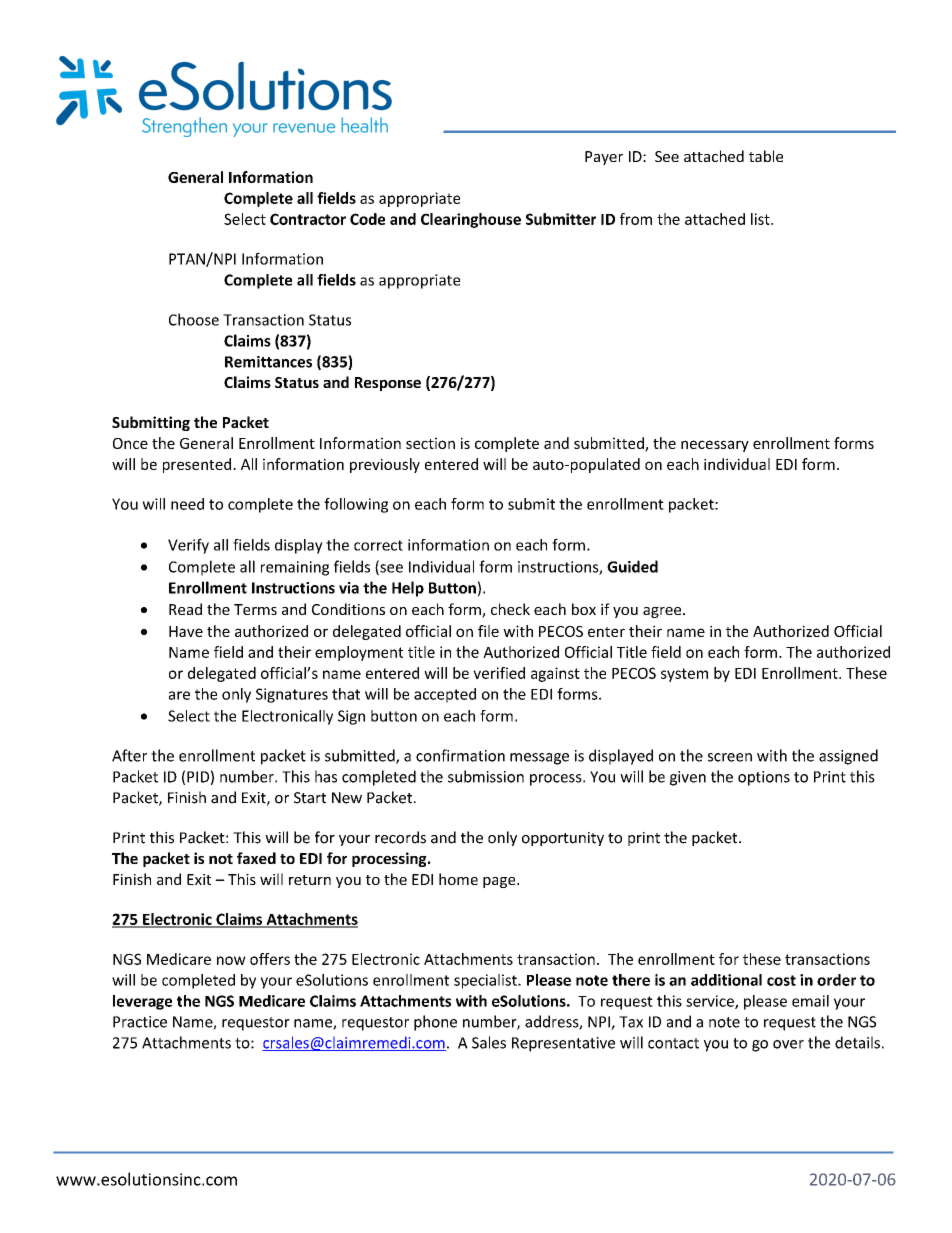  Describe the element at coordinates (435, 1023) in the screenshot. I see `phone` at that location.
